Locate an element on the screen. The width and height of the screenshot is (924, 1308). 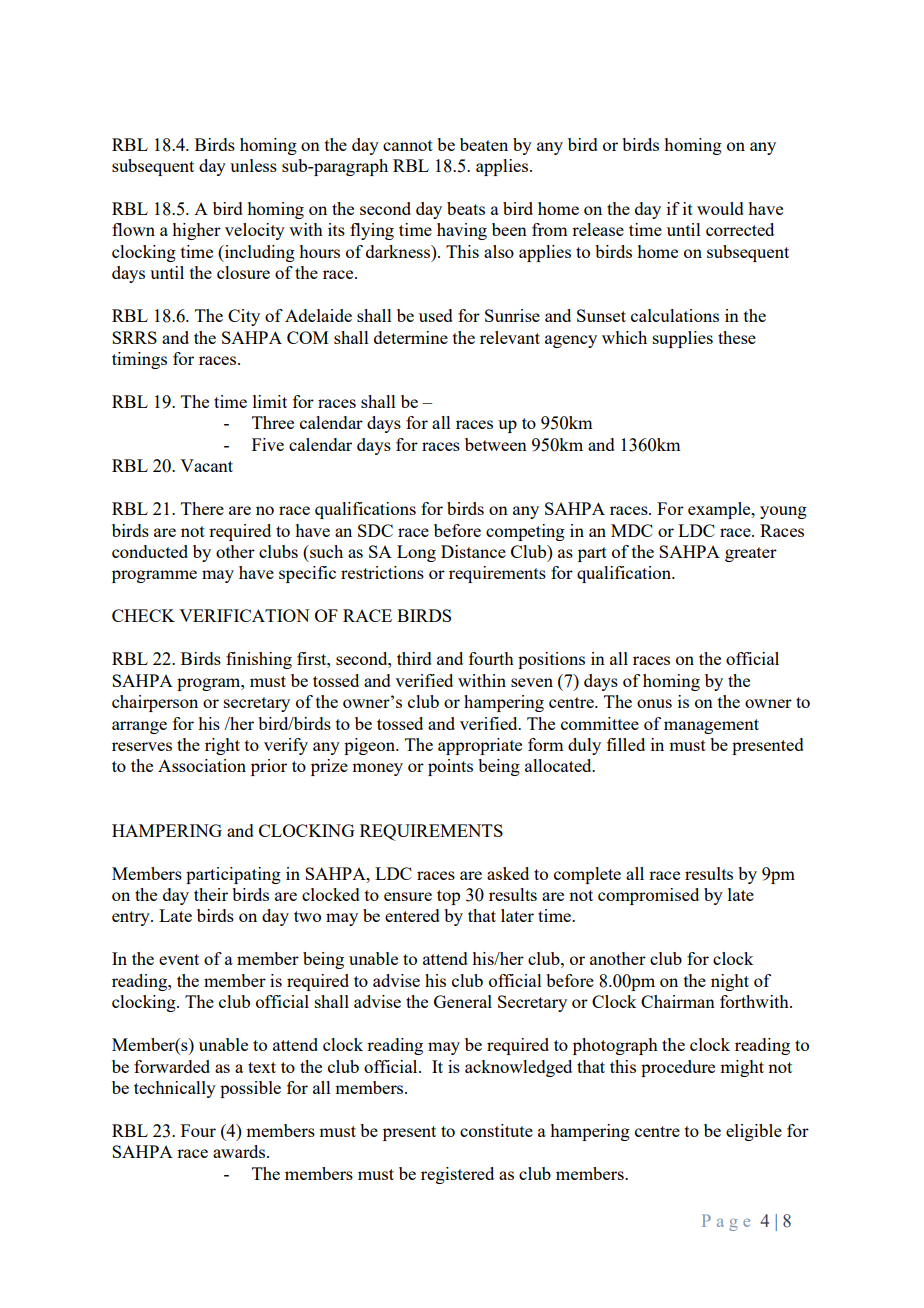
third is located at coordinates (414, 658).
